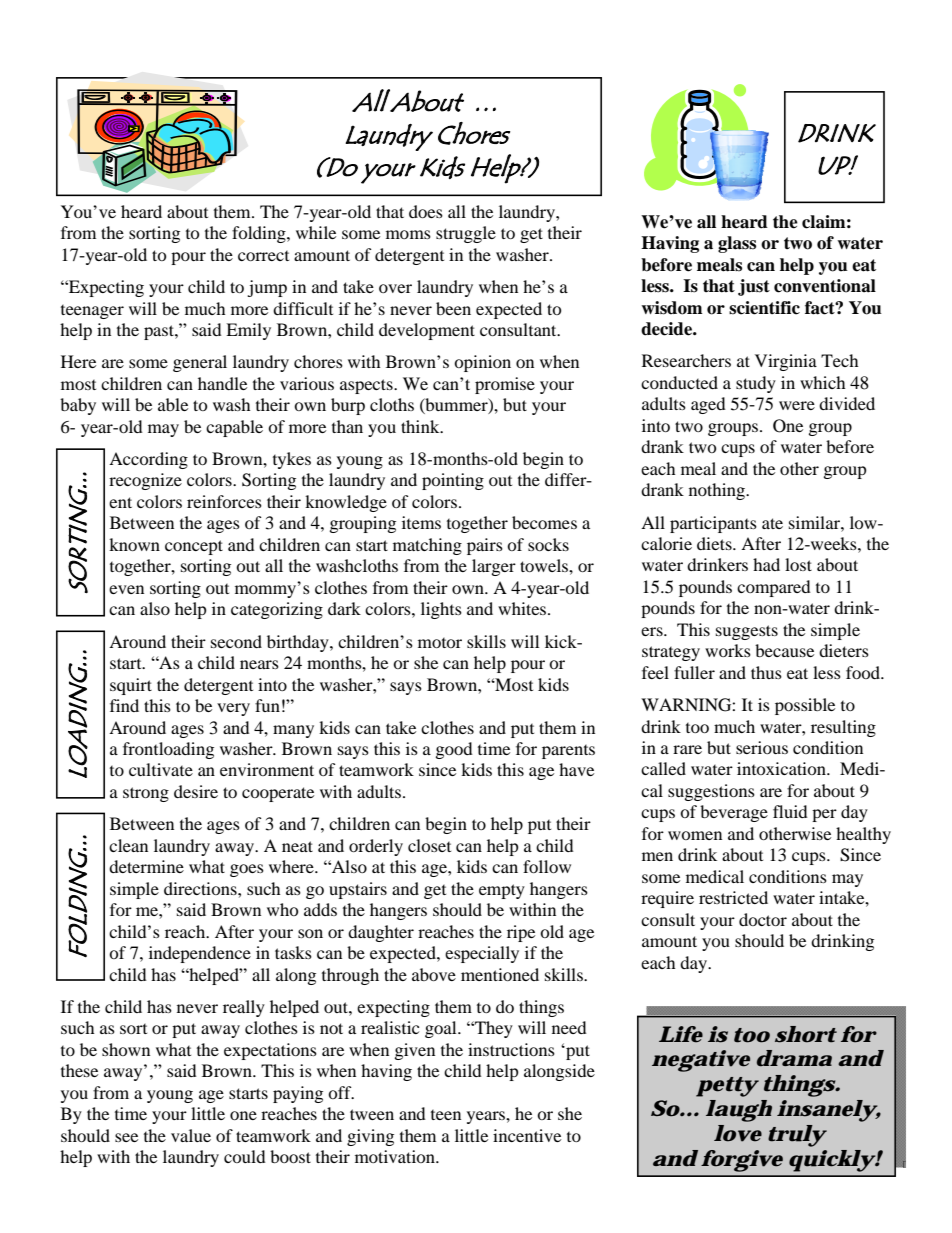 The image size is (952, 1233). What do you see at coordinates (131, 686) in the screenshot?
I see `squirt` at bounding box center [131, 686].
